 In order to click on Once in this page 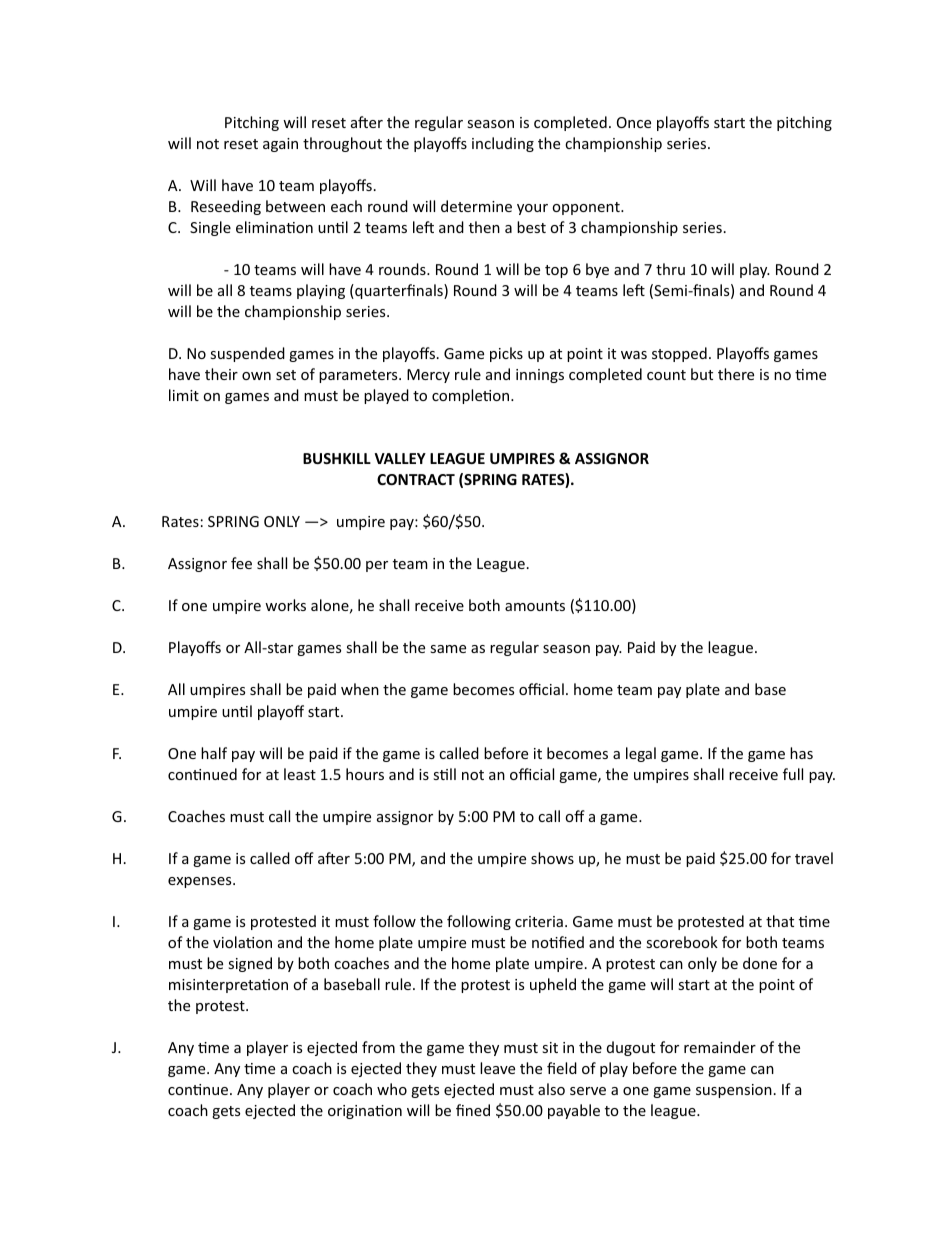, I will do `click(634, 122)`.
